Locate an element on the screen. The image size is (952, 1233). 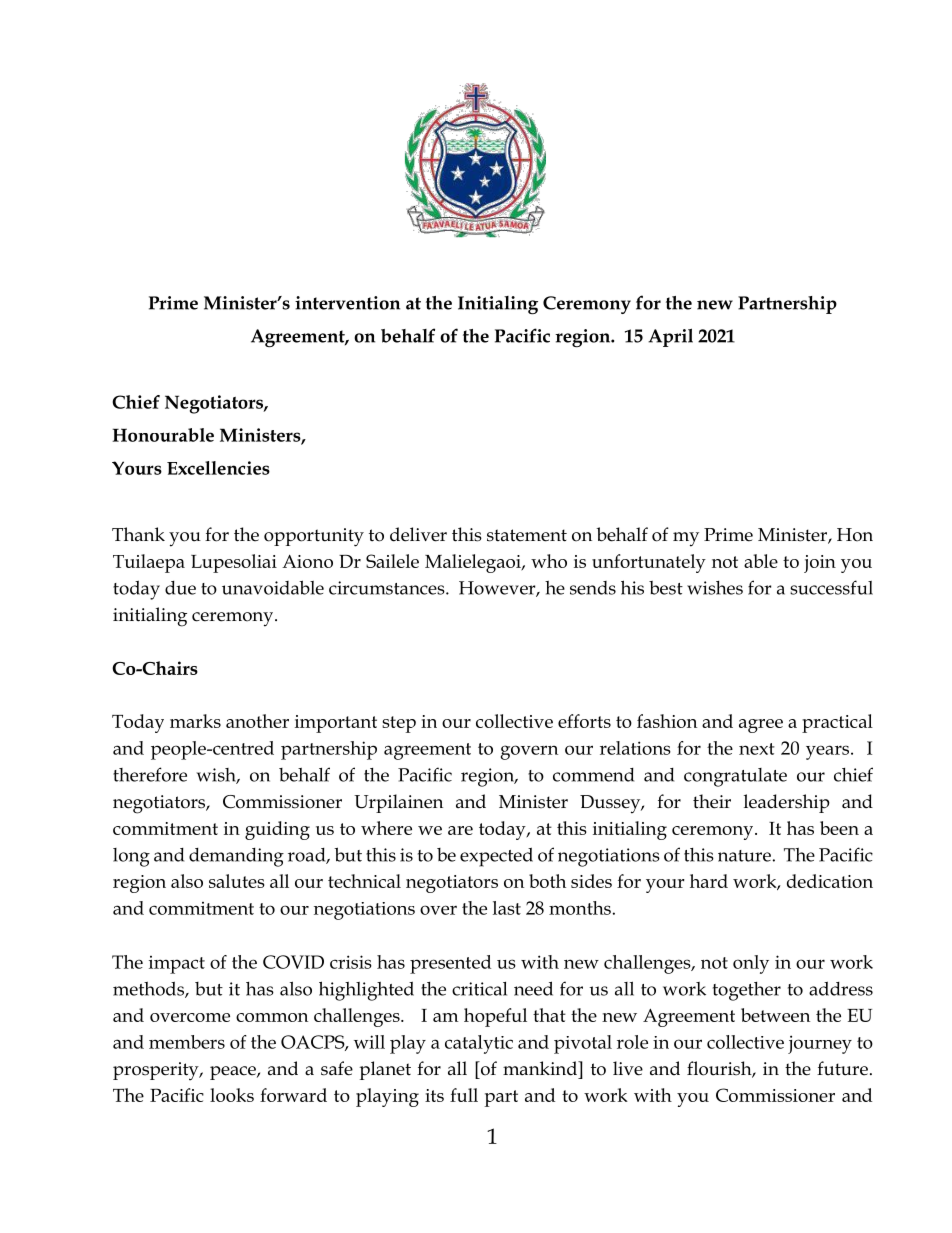
guiding is located at coordinates (277, 830).
